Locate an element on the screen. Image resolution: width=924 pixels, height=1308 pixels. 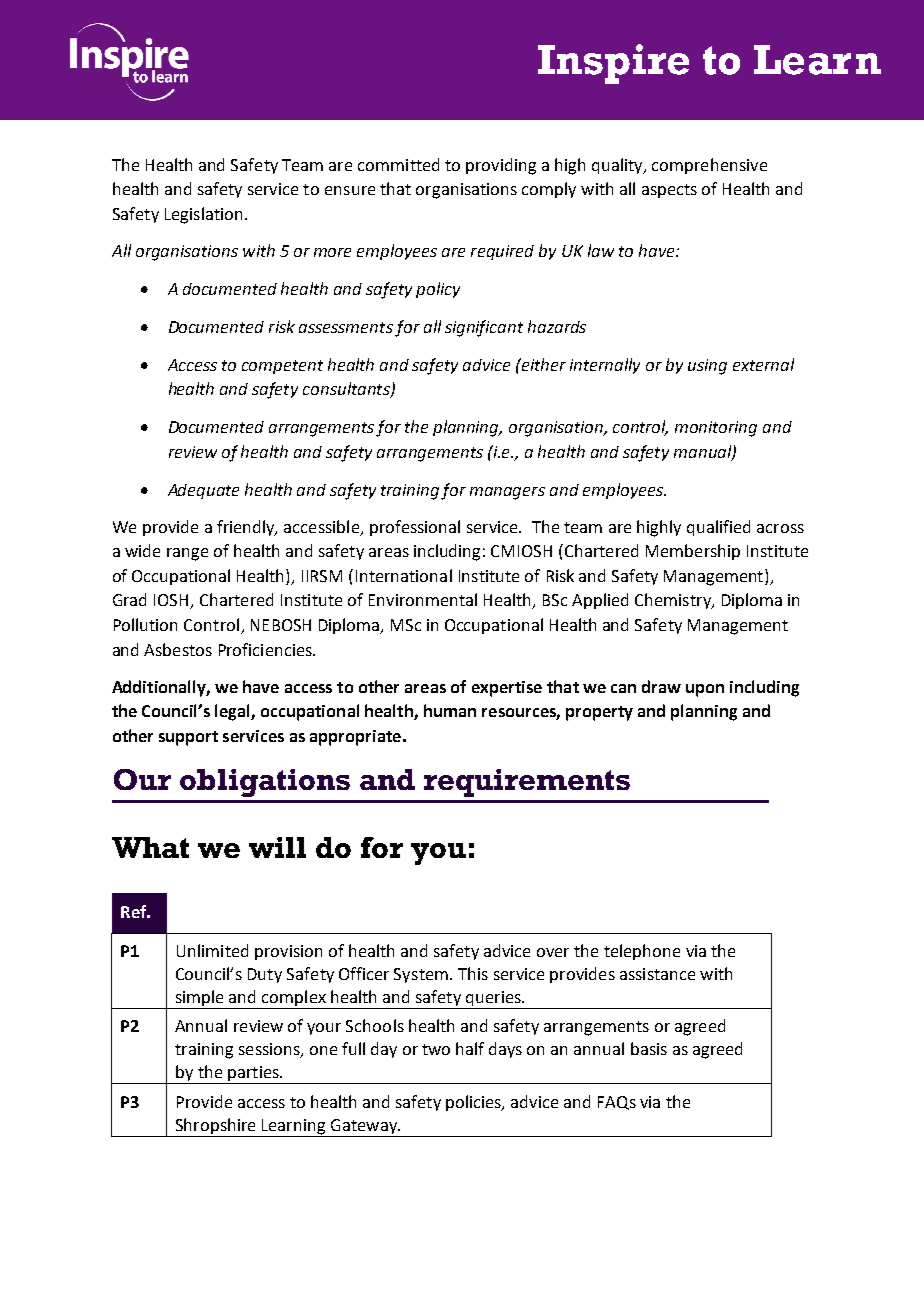
upon is located at coordinates (705, 690).
